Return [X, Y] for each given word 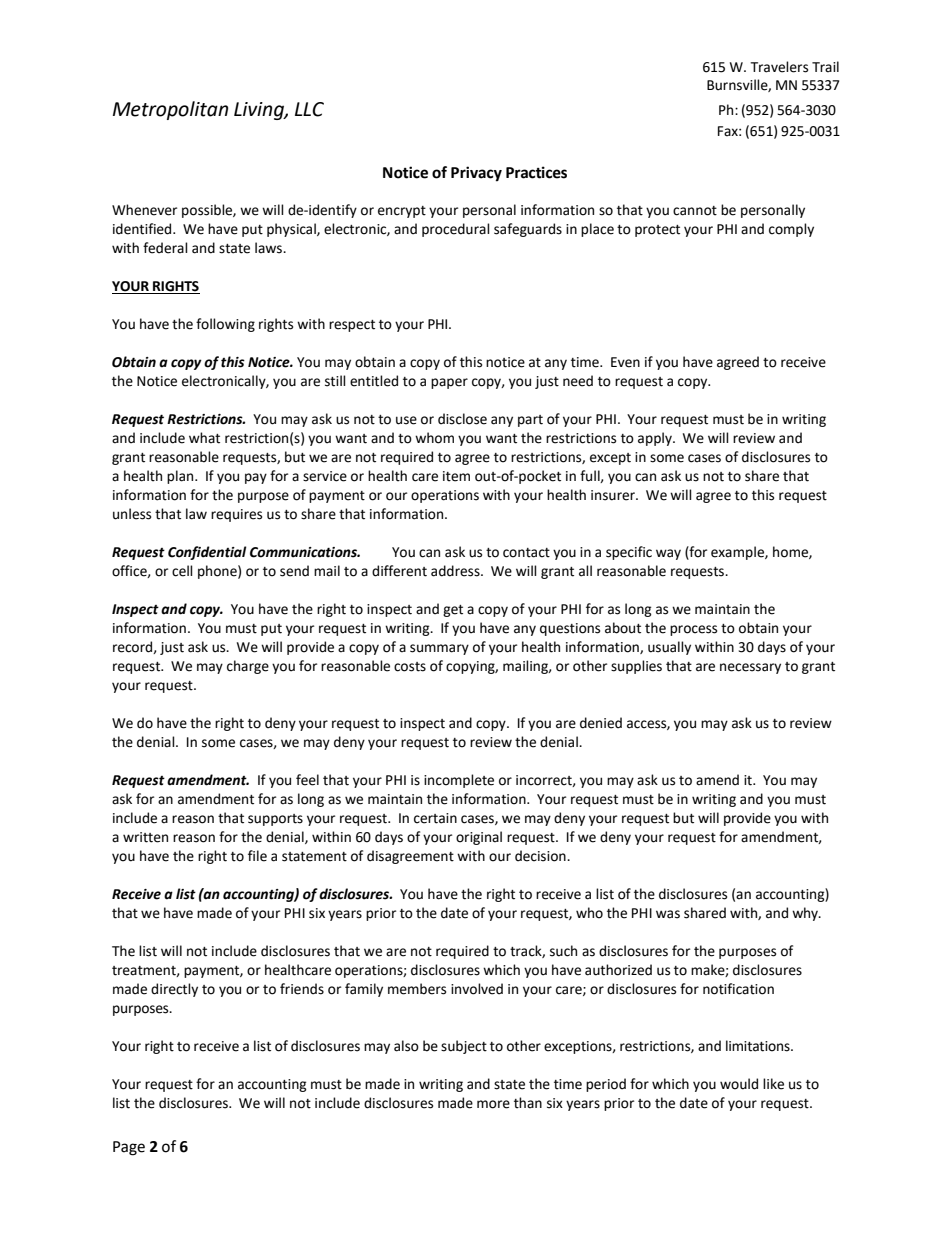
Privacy [476, 174]
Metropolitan [170, 110]
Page [129, 1148]
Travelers [779, 67]
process [693, 630]
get [453, 611]
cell [182, 571]
